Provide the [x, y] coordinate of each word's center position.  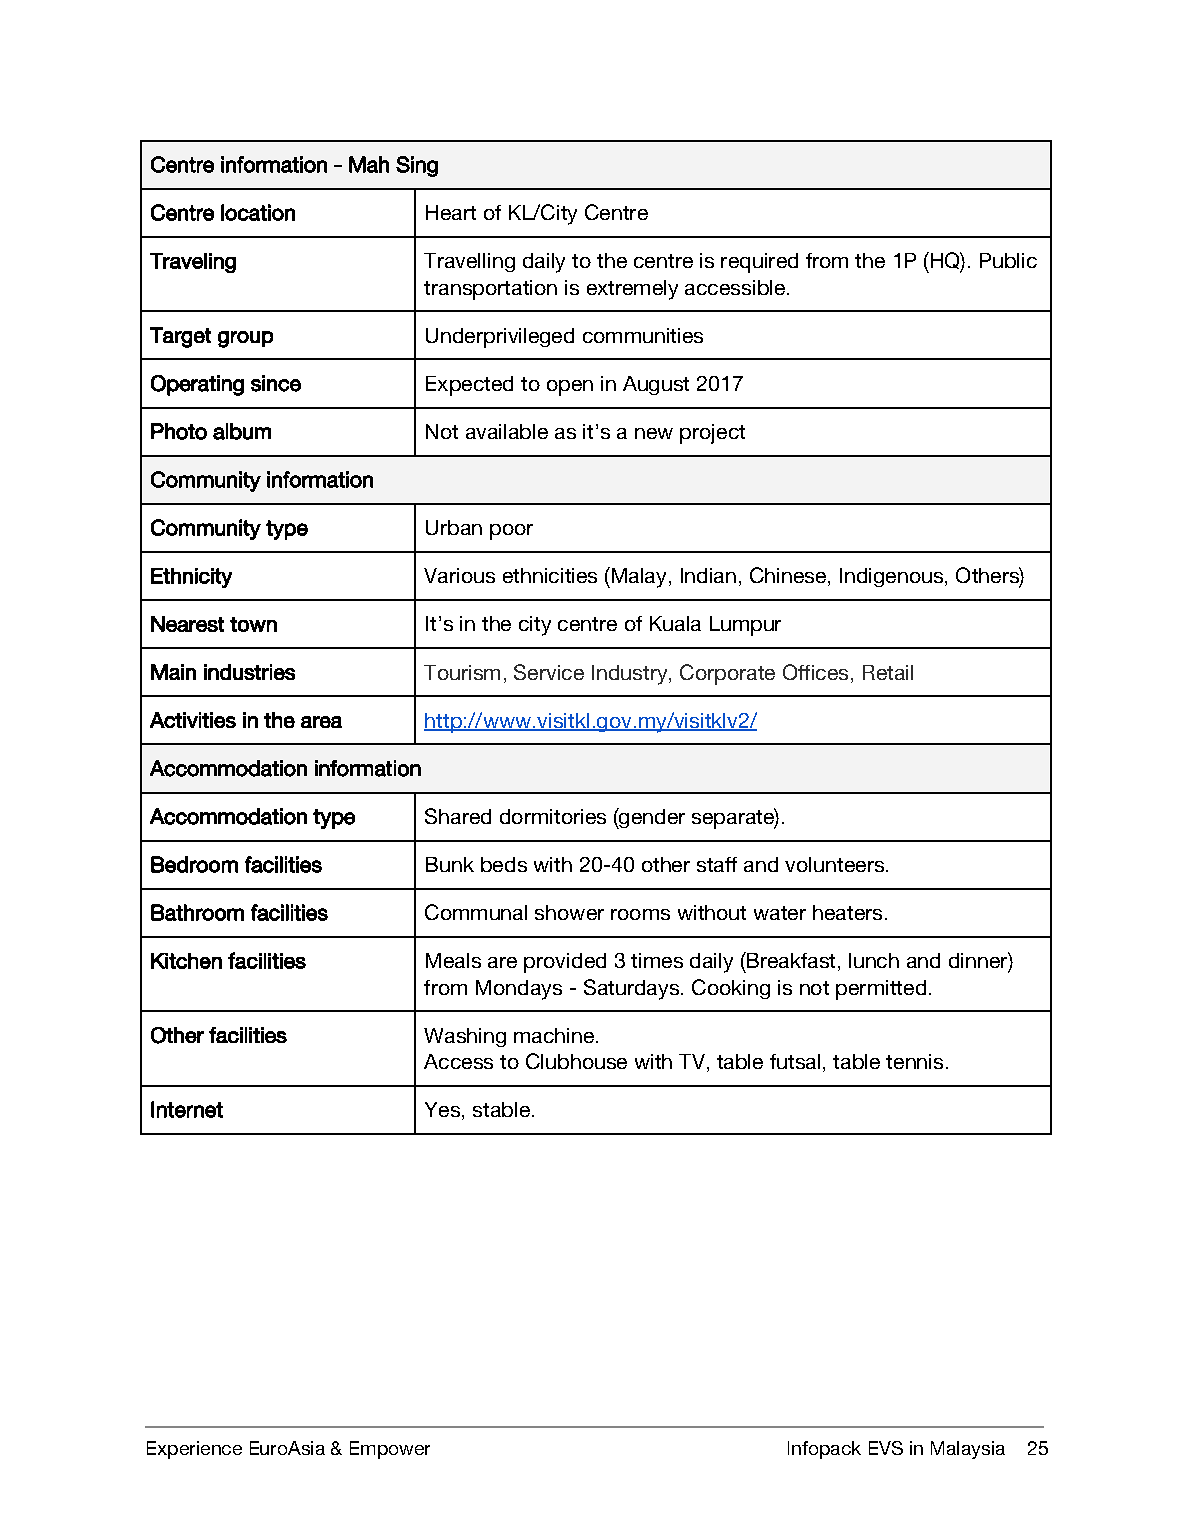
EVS [886, 1448]
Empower [390, 1450]
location [258, 212]
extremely [632, 290]
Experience [194, 1450]
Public [1008, 260]
